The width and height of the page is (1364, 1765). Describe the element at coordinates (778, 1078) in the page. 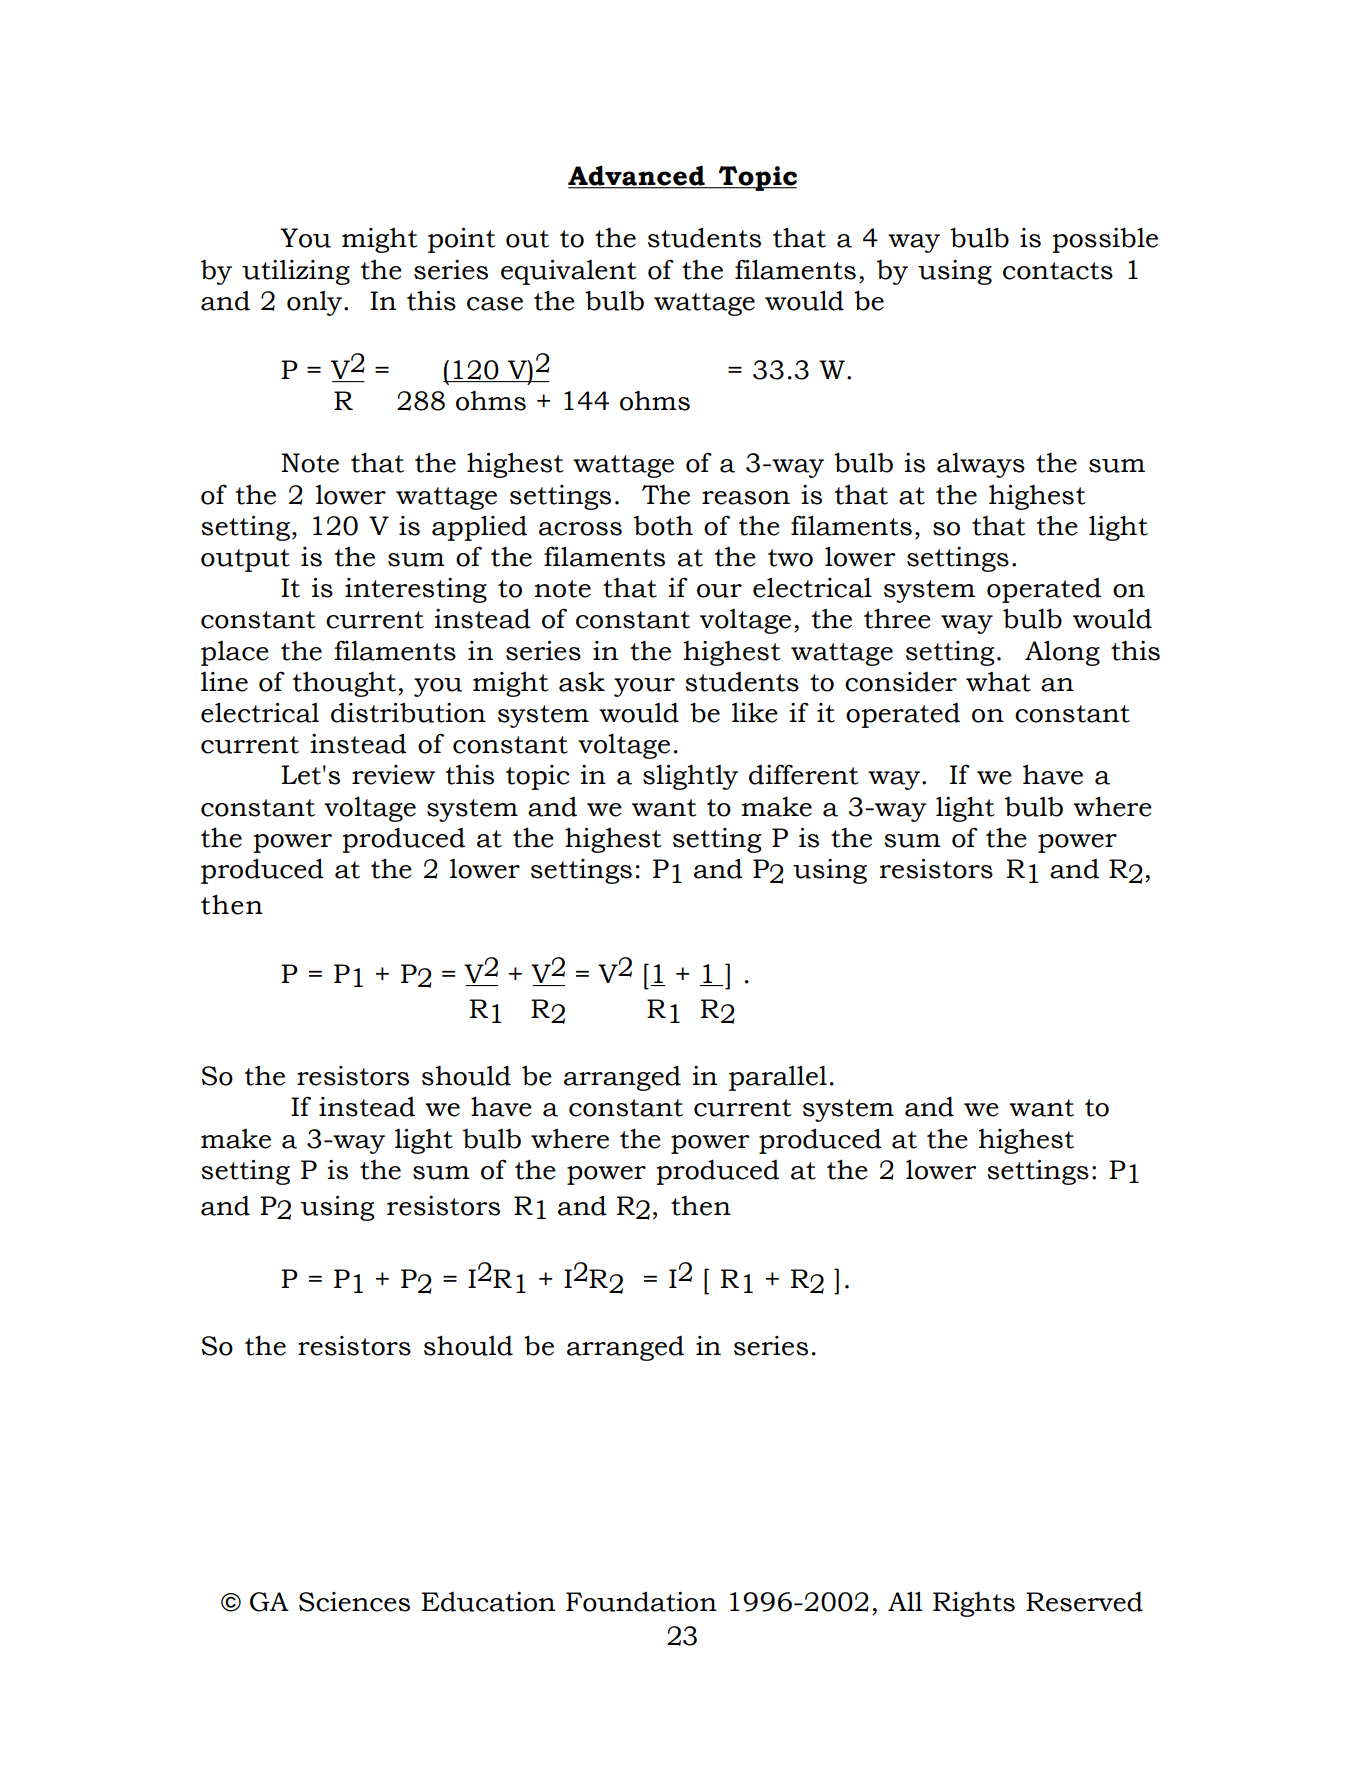

I see `parallel` at that location.
